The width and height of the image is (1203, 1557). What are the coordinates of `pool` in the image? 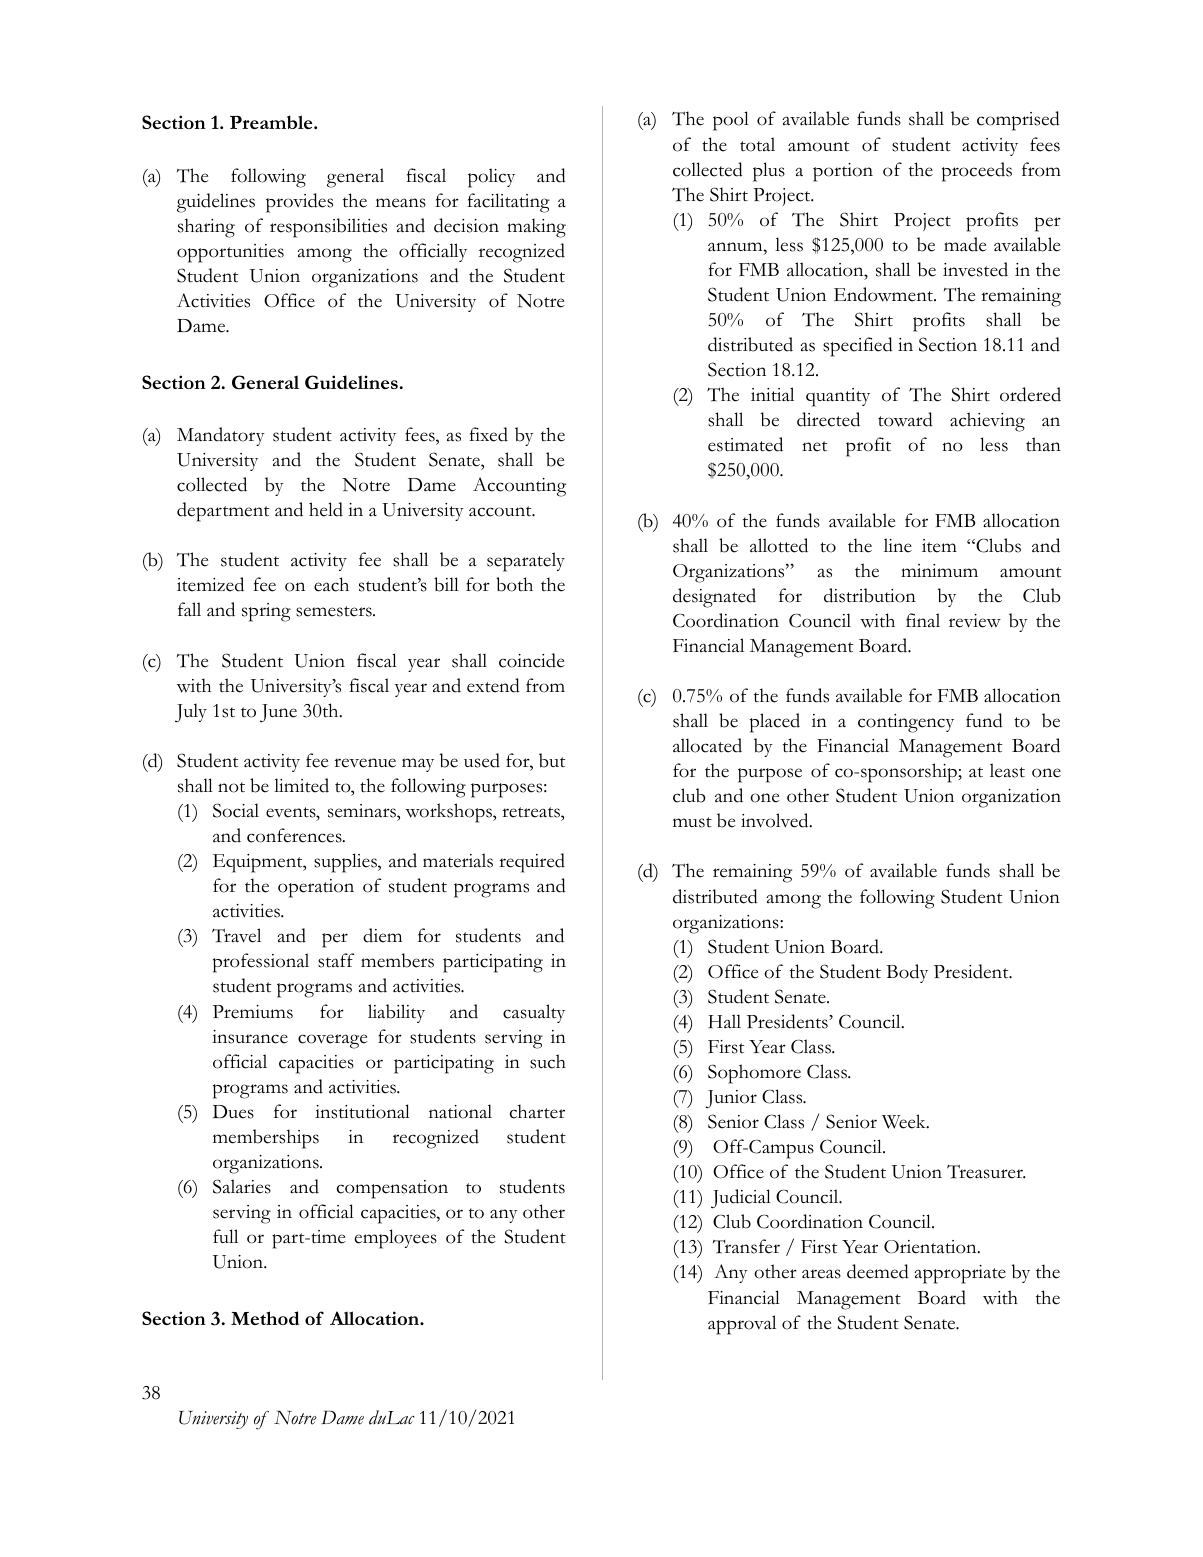 It's located at (731, 121).
